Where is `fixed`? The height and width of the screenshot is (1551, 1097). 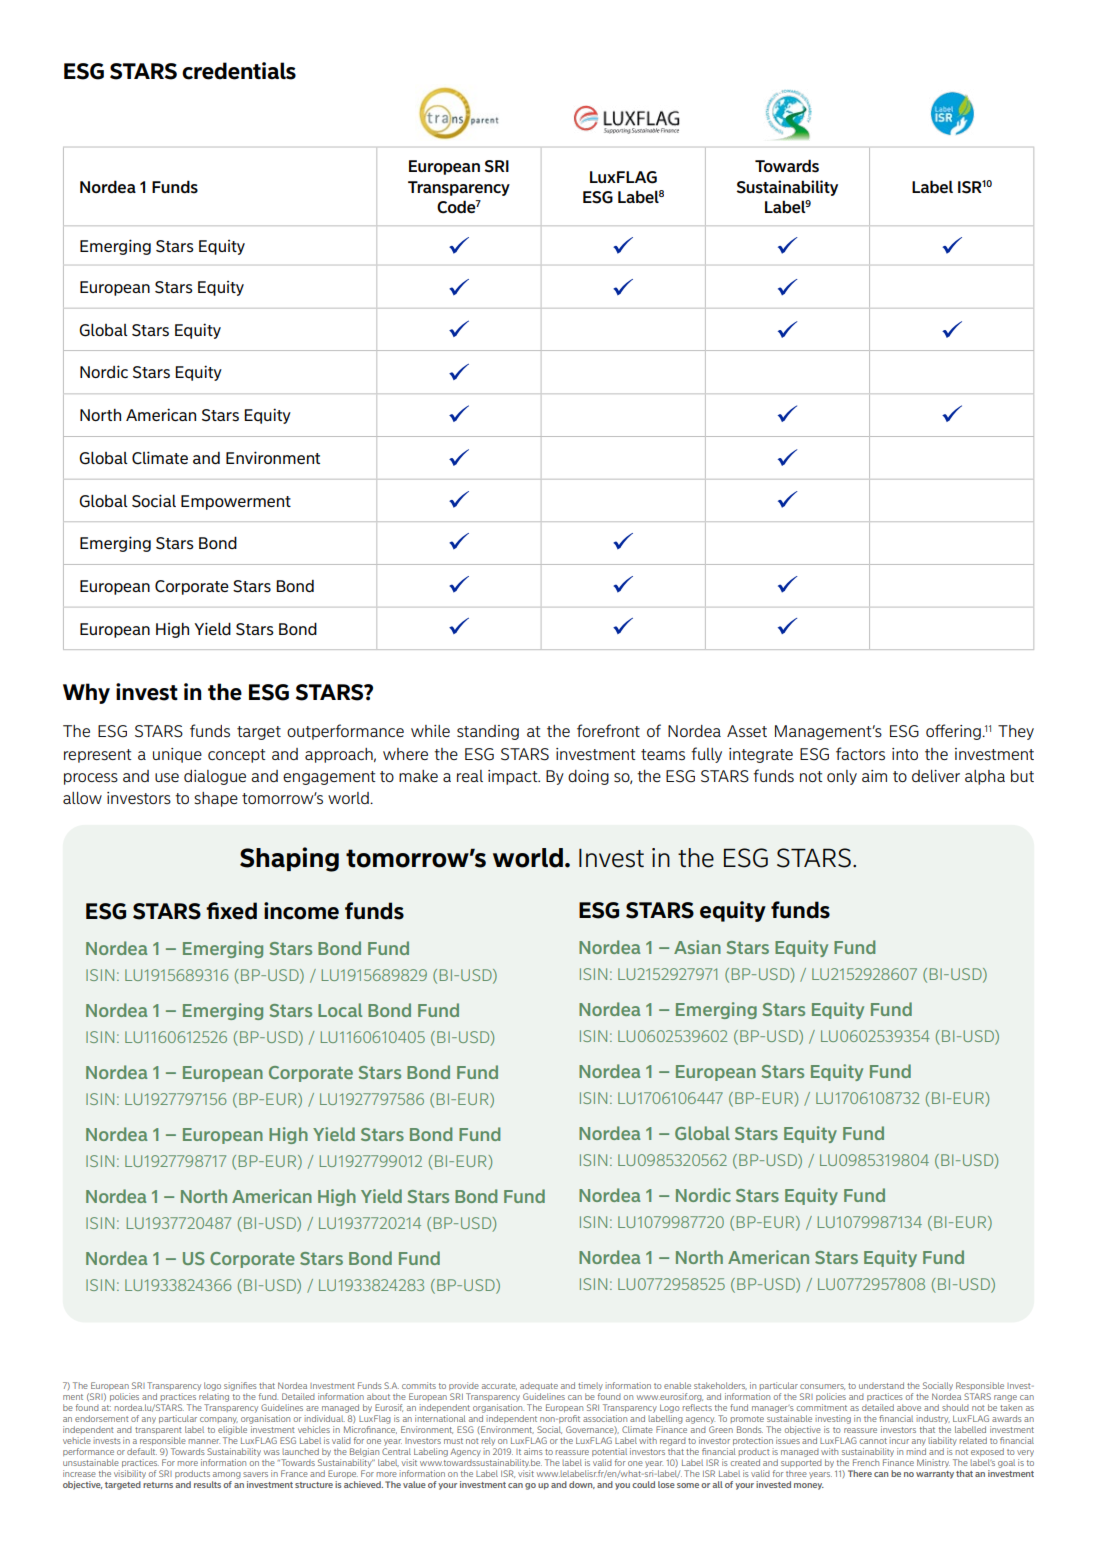 fixed is located at coordinates (231, 911).
